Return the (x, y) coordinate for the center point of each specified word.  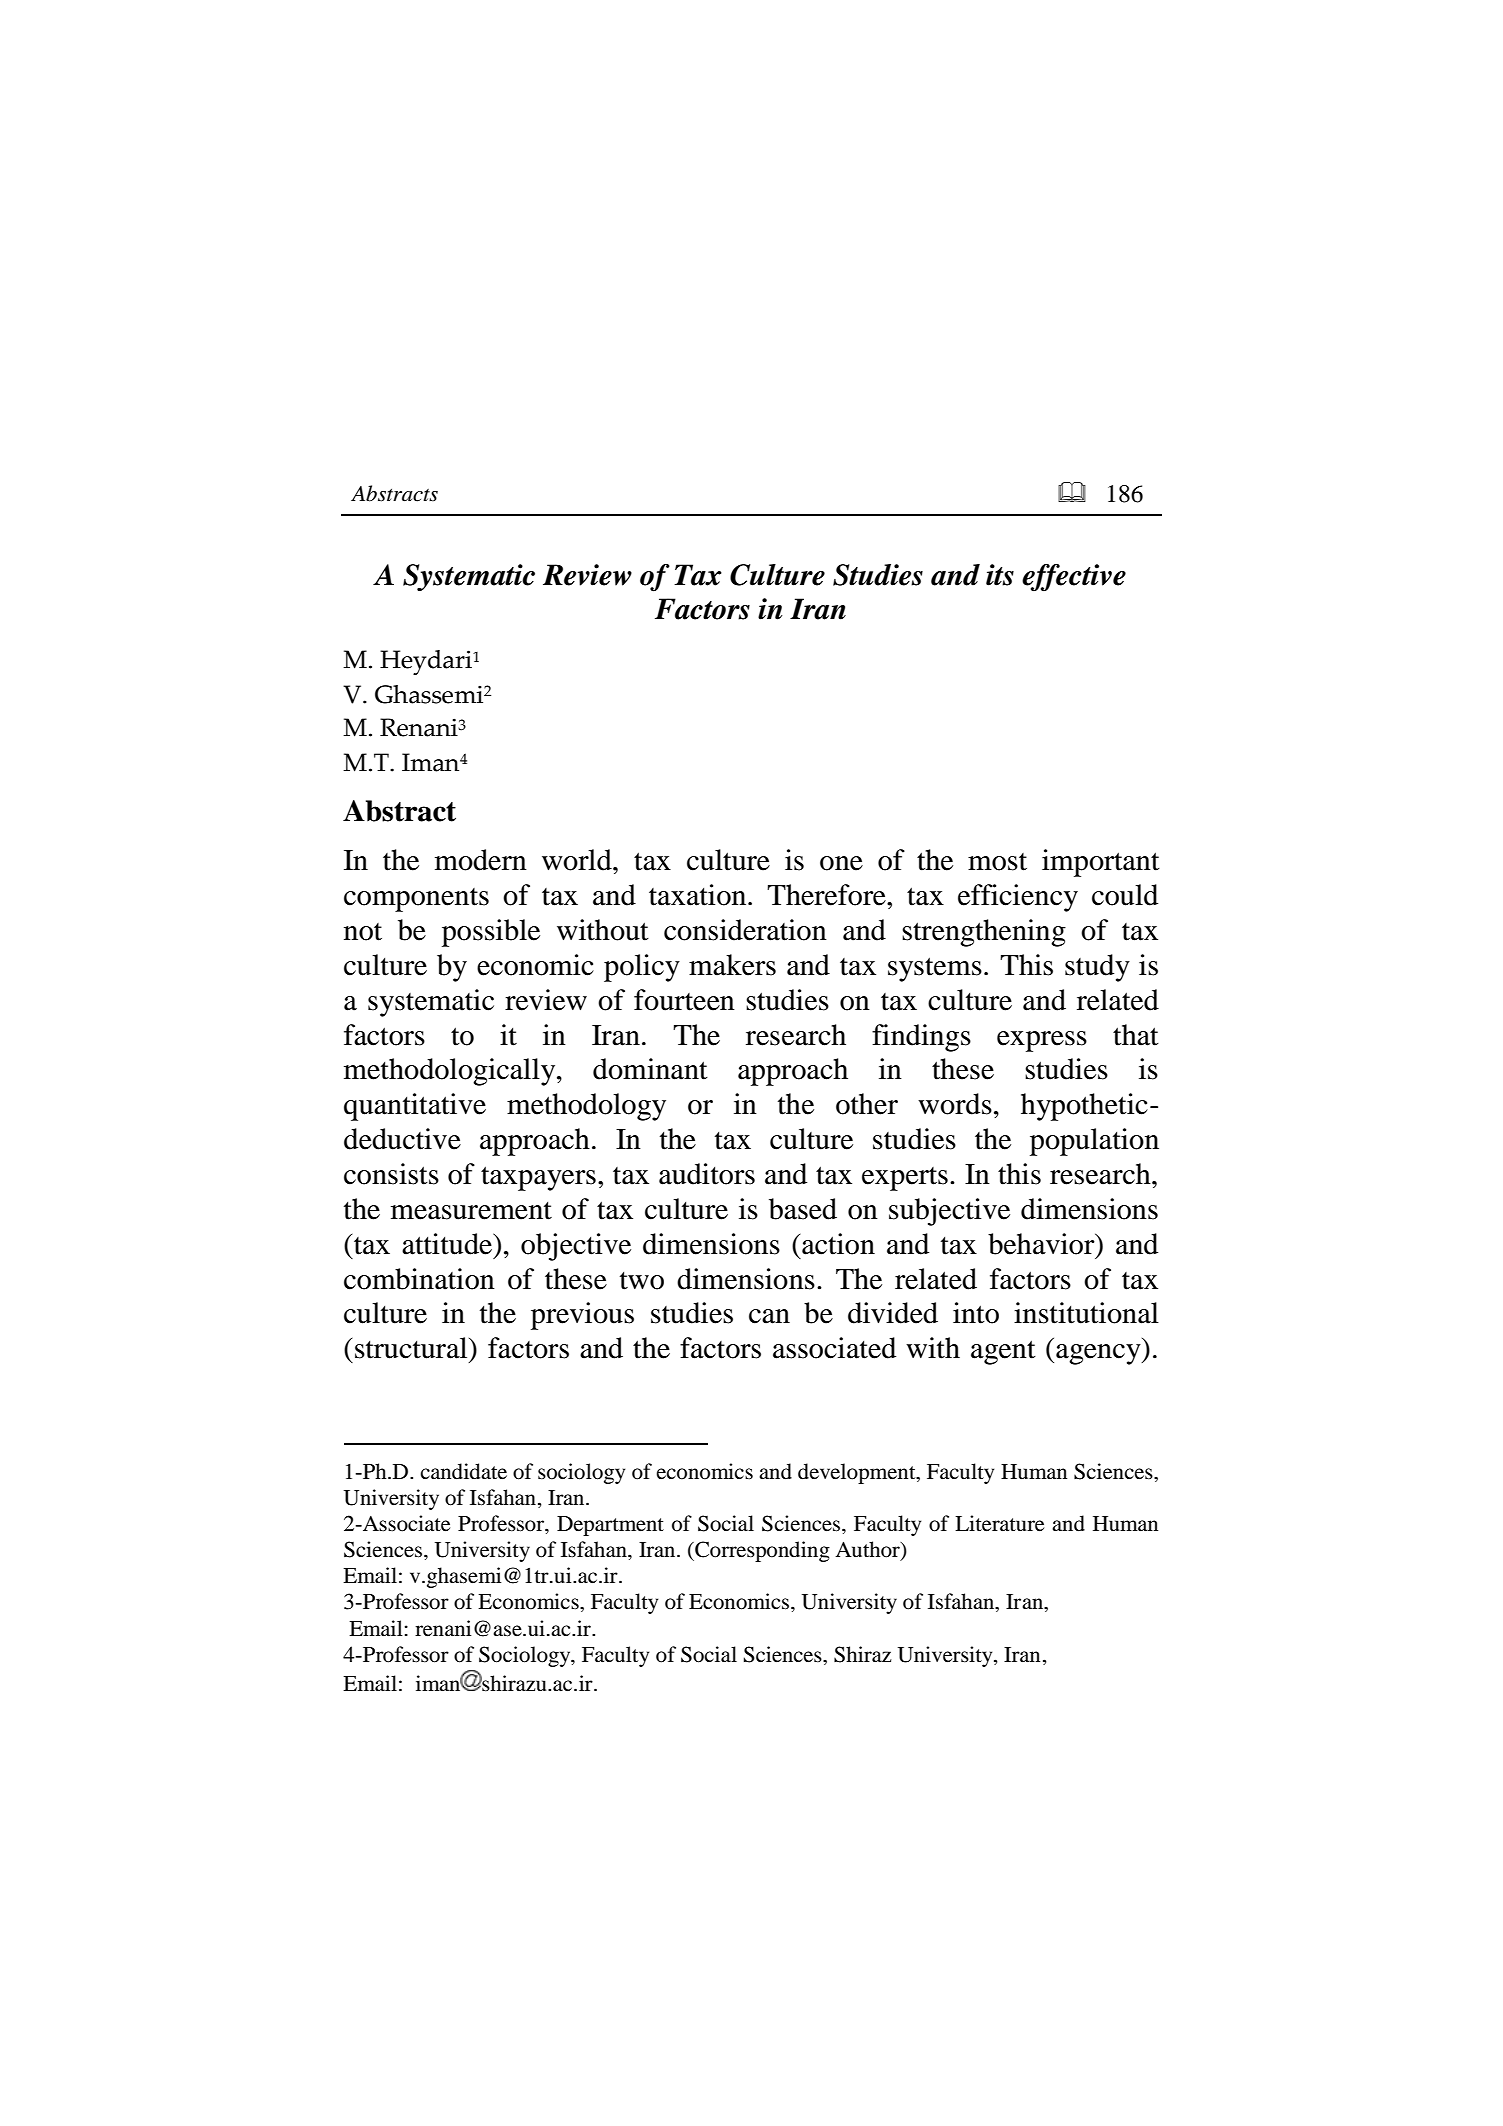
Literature (999, 1523)
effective (1074, 578)
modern (481, 860)
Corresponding (761, 1551)
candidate (463, 1471)
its (1000, 575)
